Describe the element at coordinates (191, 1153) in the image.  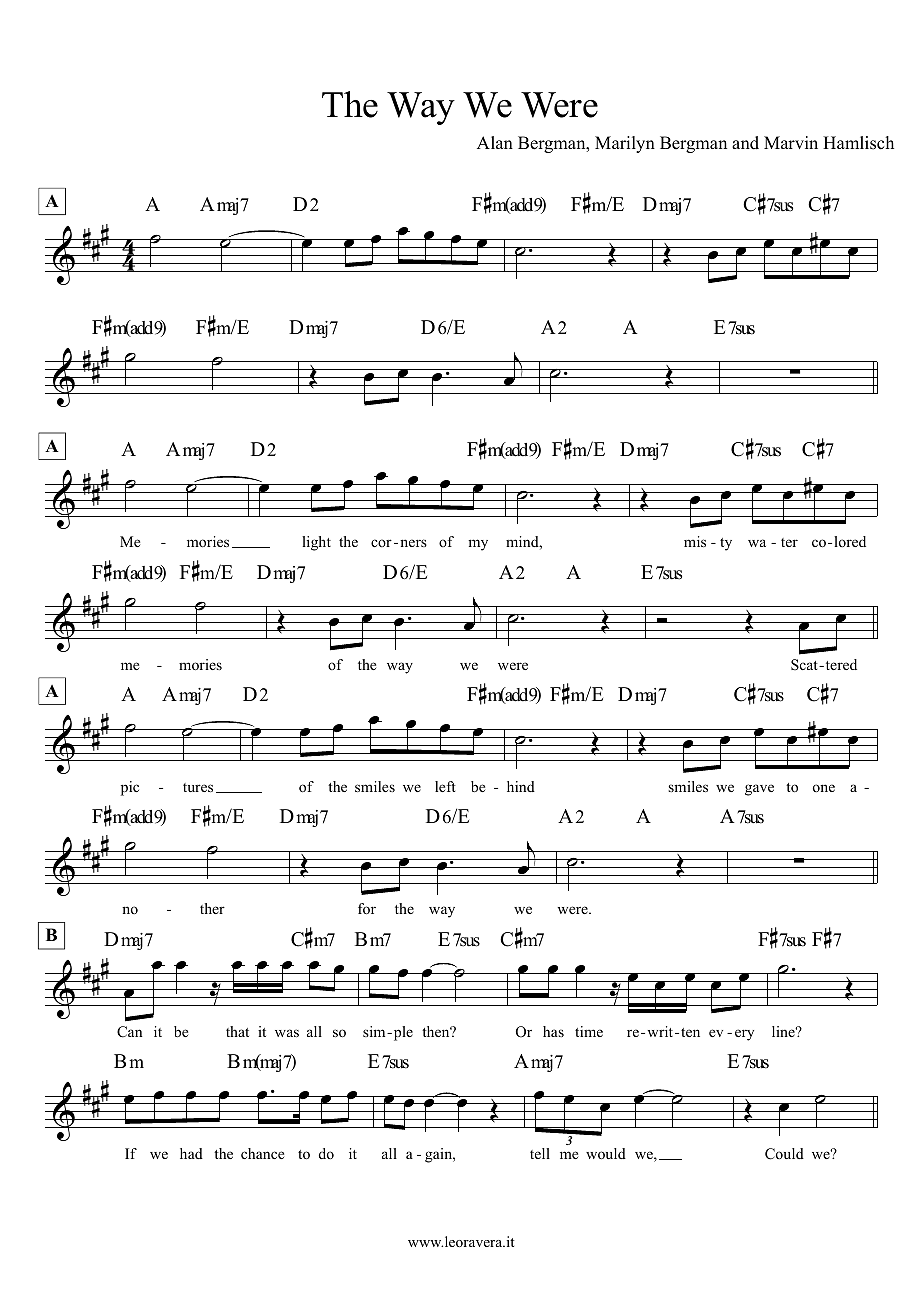
I see `had` at that location.
